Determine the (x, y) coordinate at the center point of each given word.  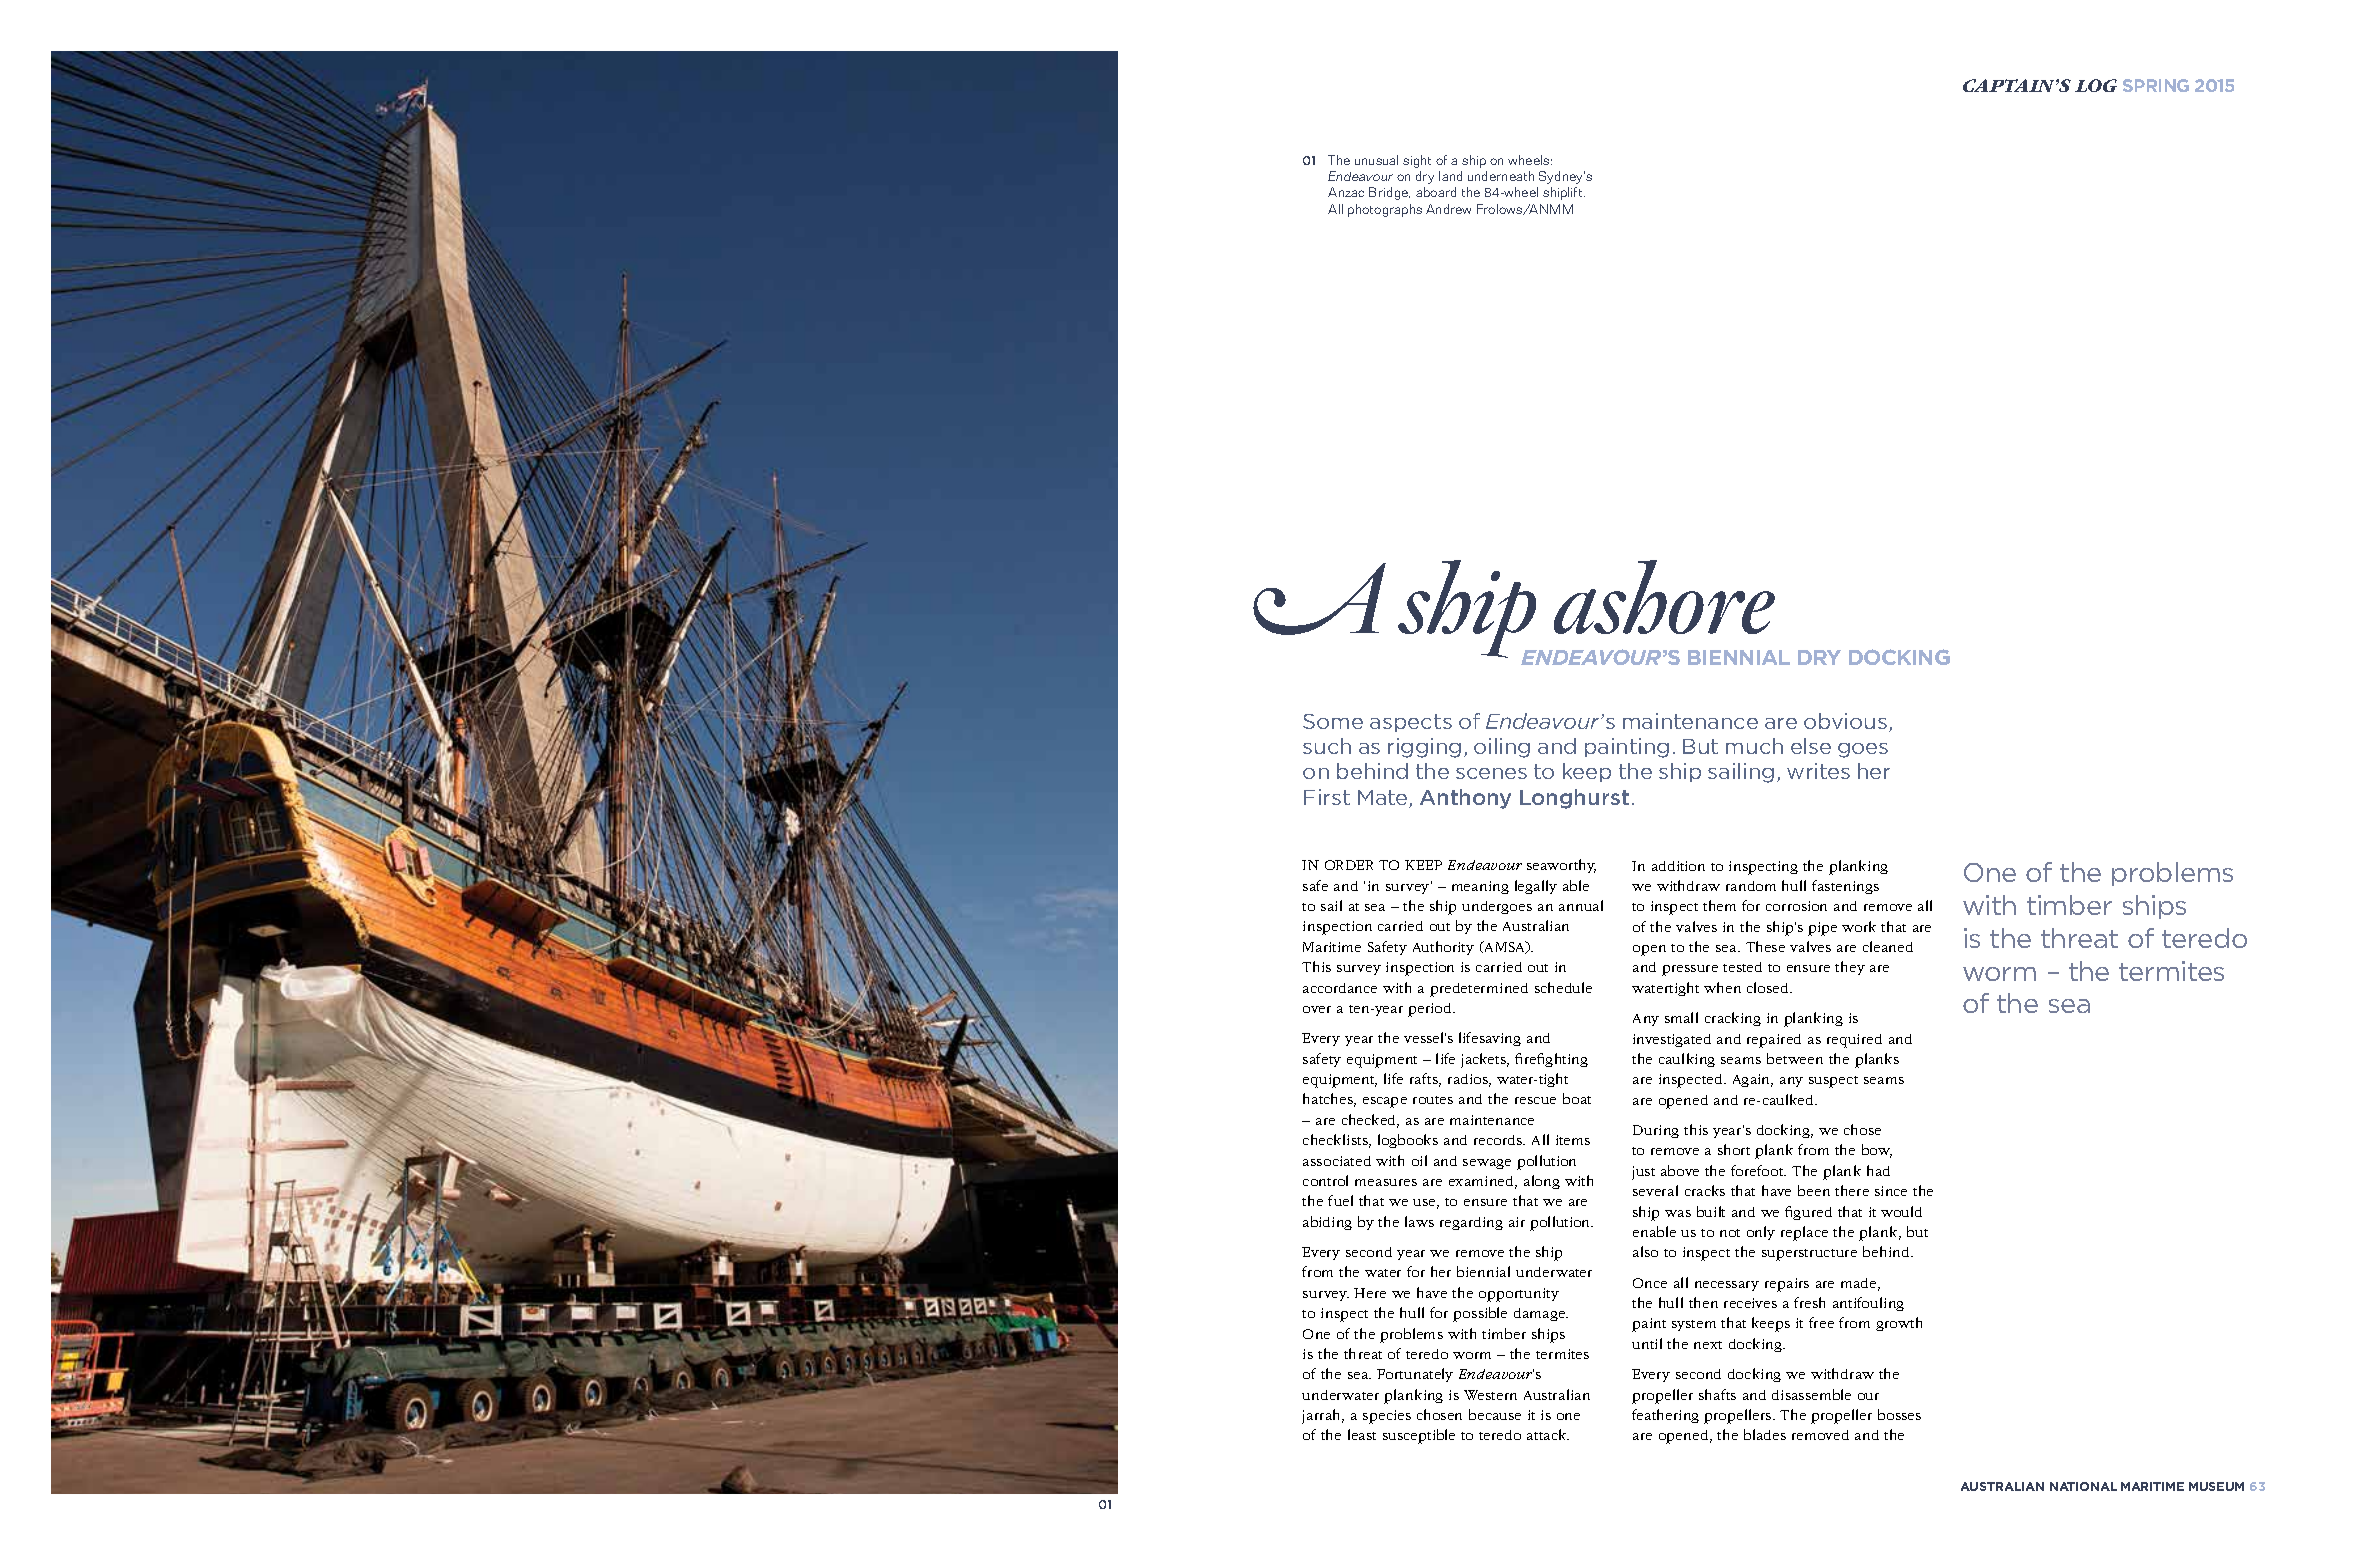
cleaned (1888, 946)
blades (1765, 1434)
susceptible (1419, 1436)
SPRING (2156, 85)
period (1431, 1010)
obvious (1845, 721)
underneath (1501, 176)
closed (1769, 987)
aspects (1411, 723)
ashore (1664, 597)
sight (1417, 161)
